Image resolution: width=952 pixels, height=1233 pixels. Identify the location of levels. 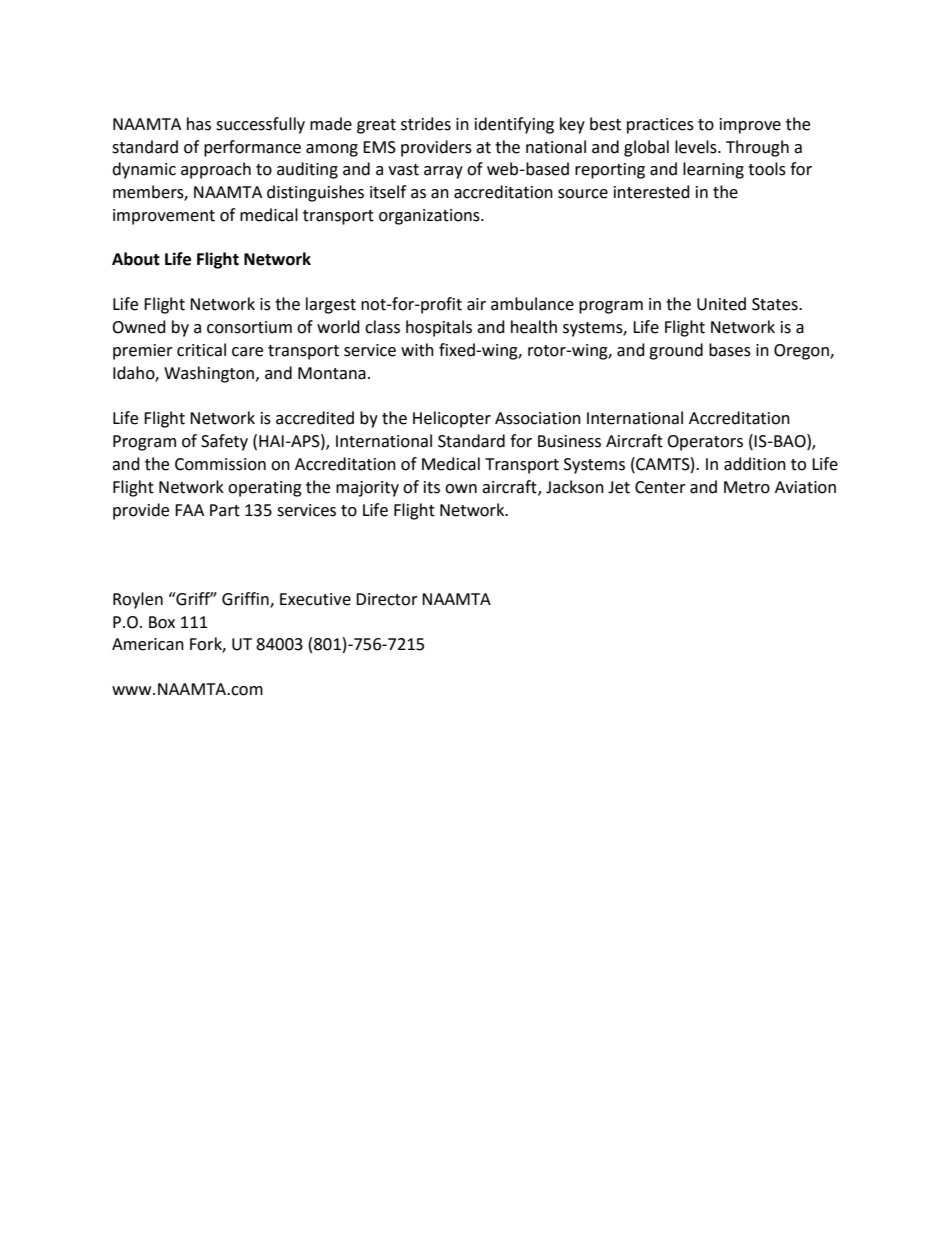
(697, 147).
